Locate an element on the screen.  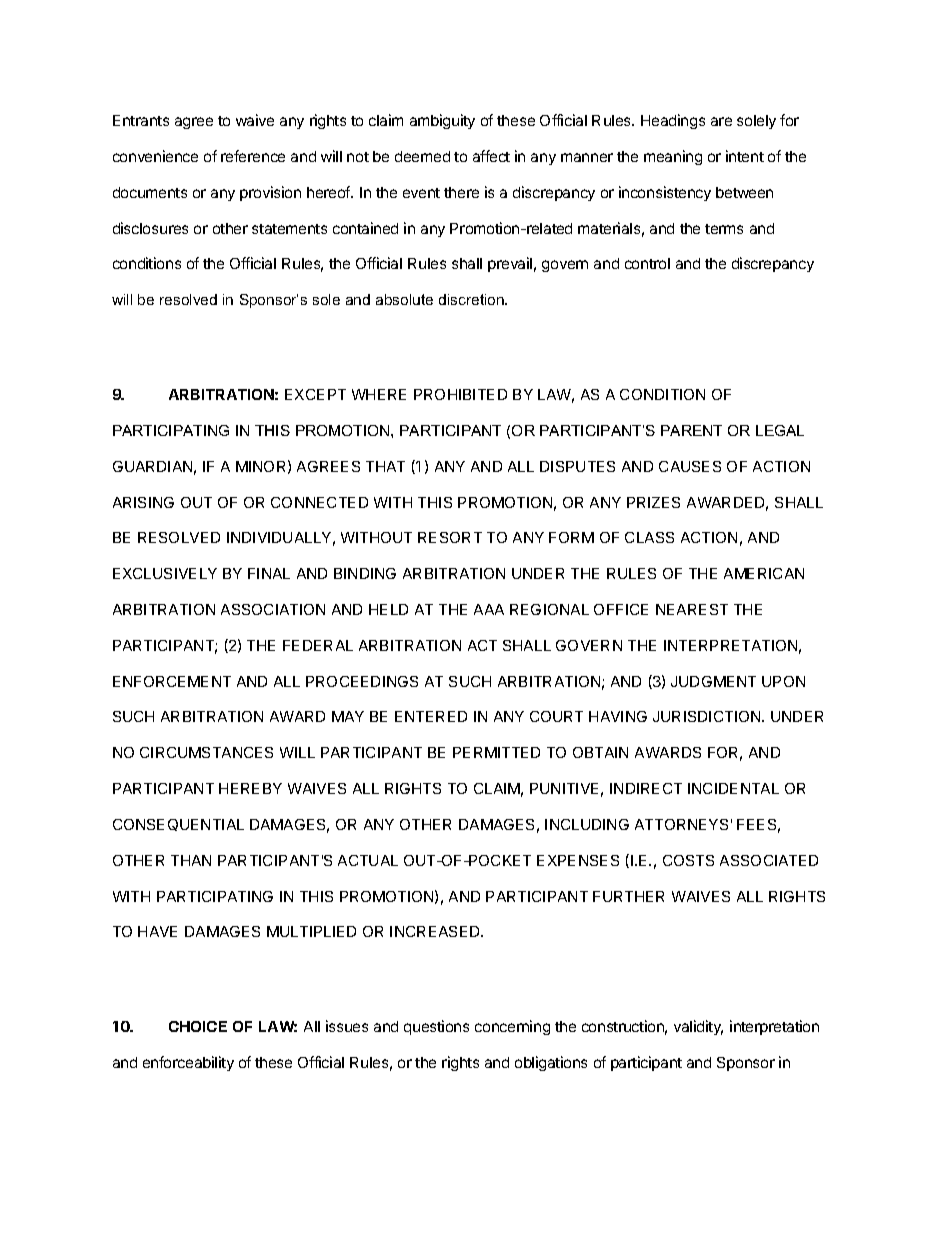
CHOICE is located at coordinates (198, 1026).
